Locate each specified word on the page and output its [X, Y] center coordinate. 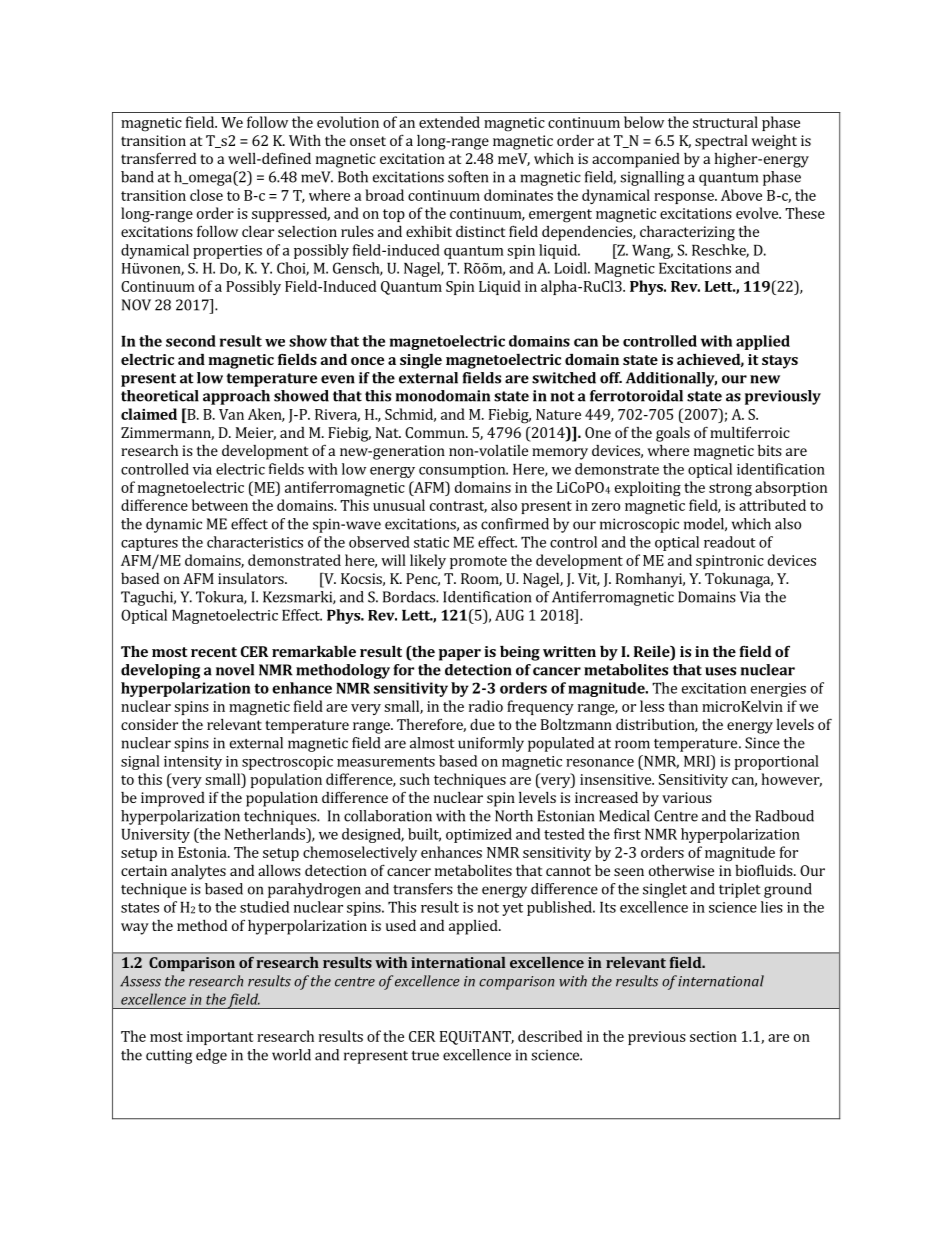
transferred [158, 158]
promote [478, 562]
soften [468, 177]
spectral [721, 142]
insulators [252, 578]
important [220, 1038]
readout [730, 542]
